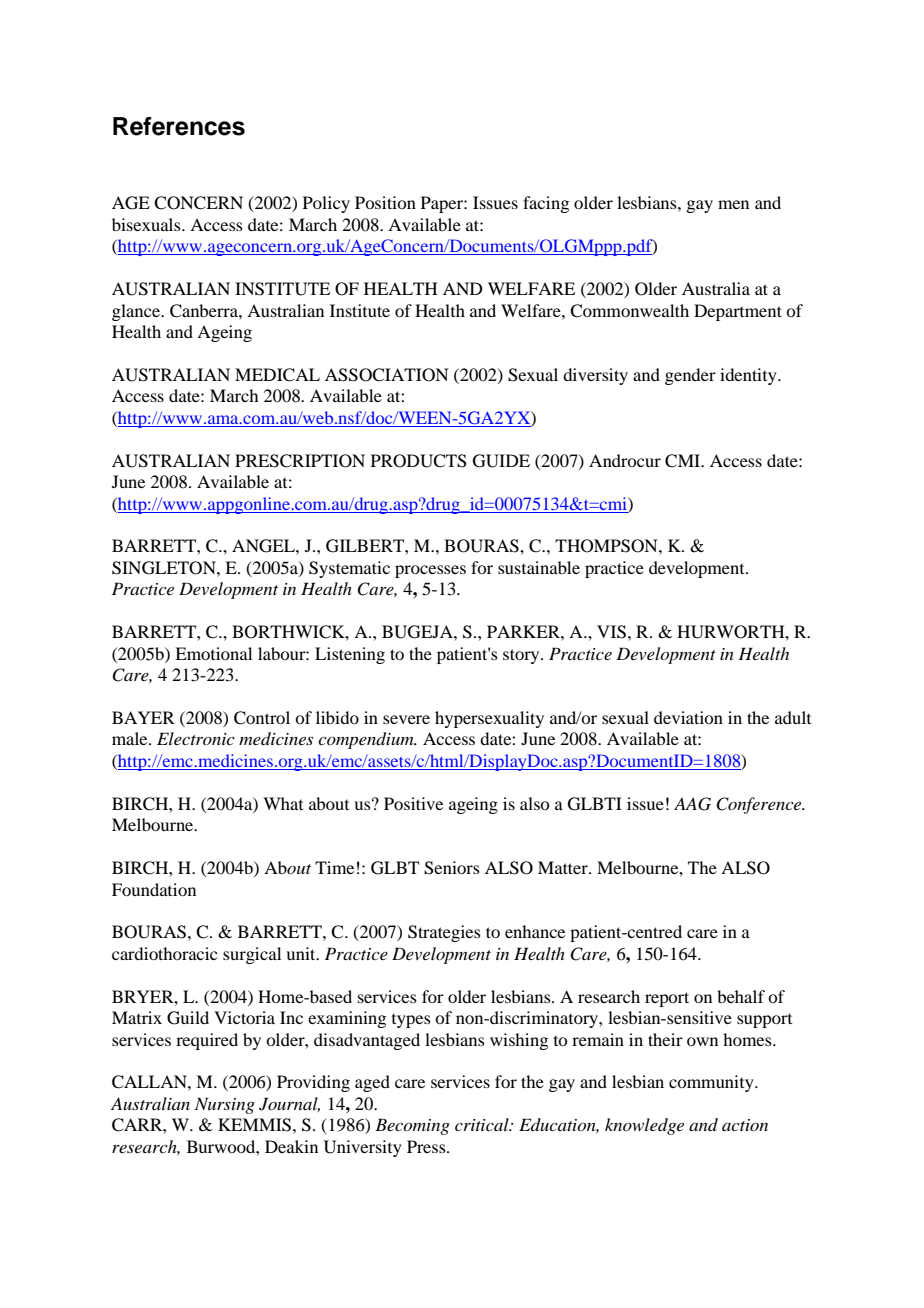 The height and width of the page is (1308, 924). Describe the element at coordinates (387, 375) in the page. I see `ASSOCIATION` at that location.
